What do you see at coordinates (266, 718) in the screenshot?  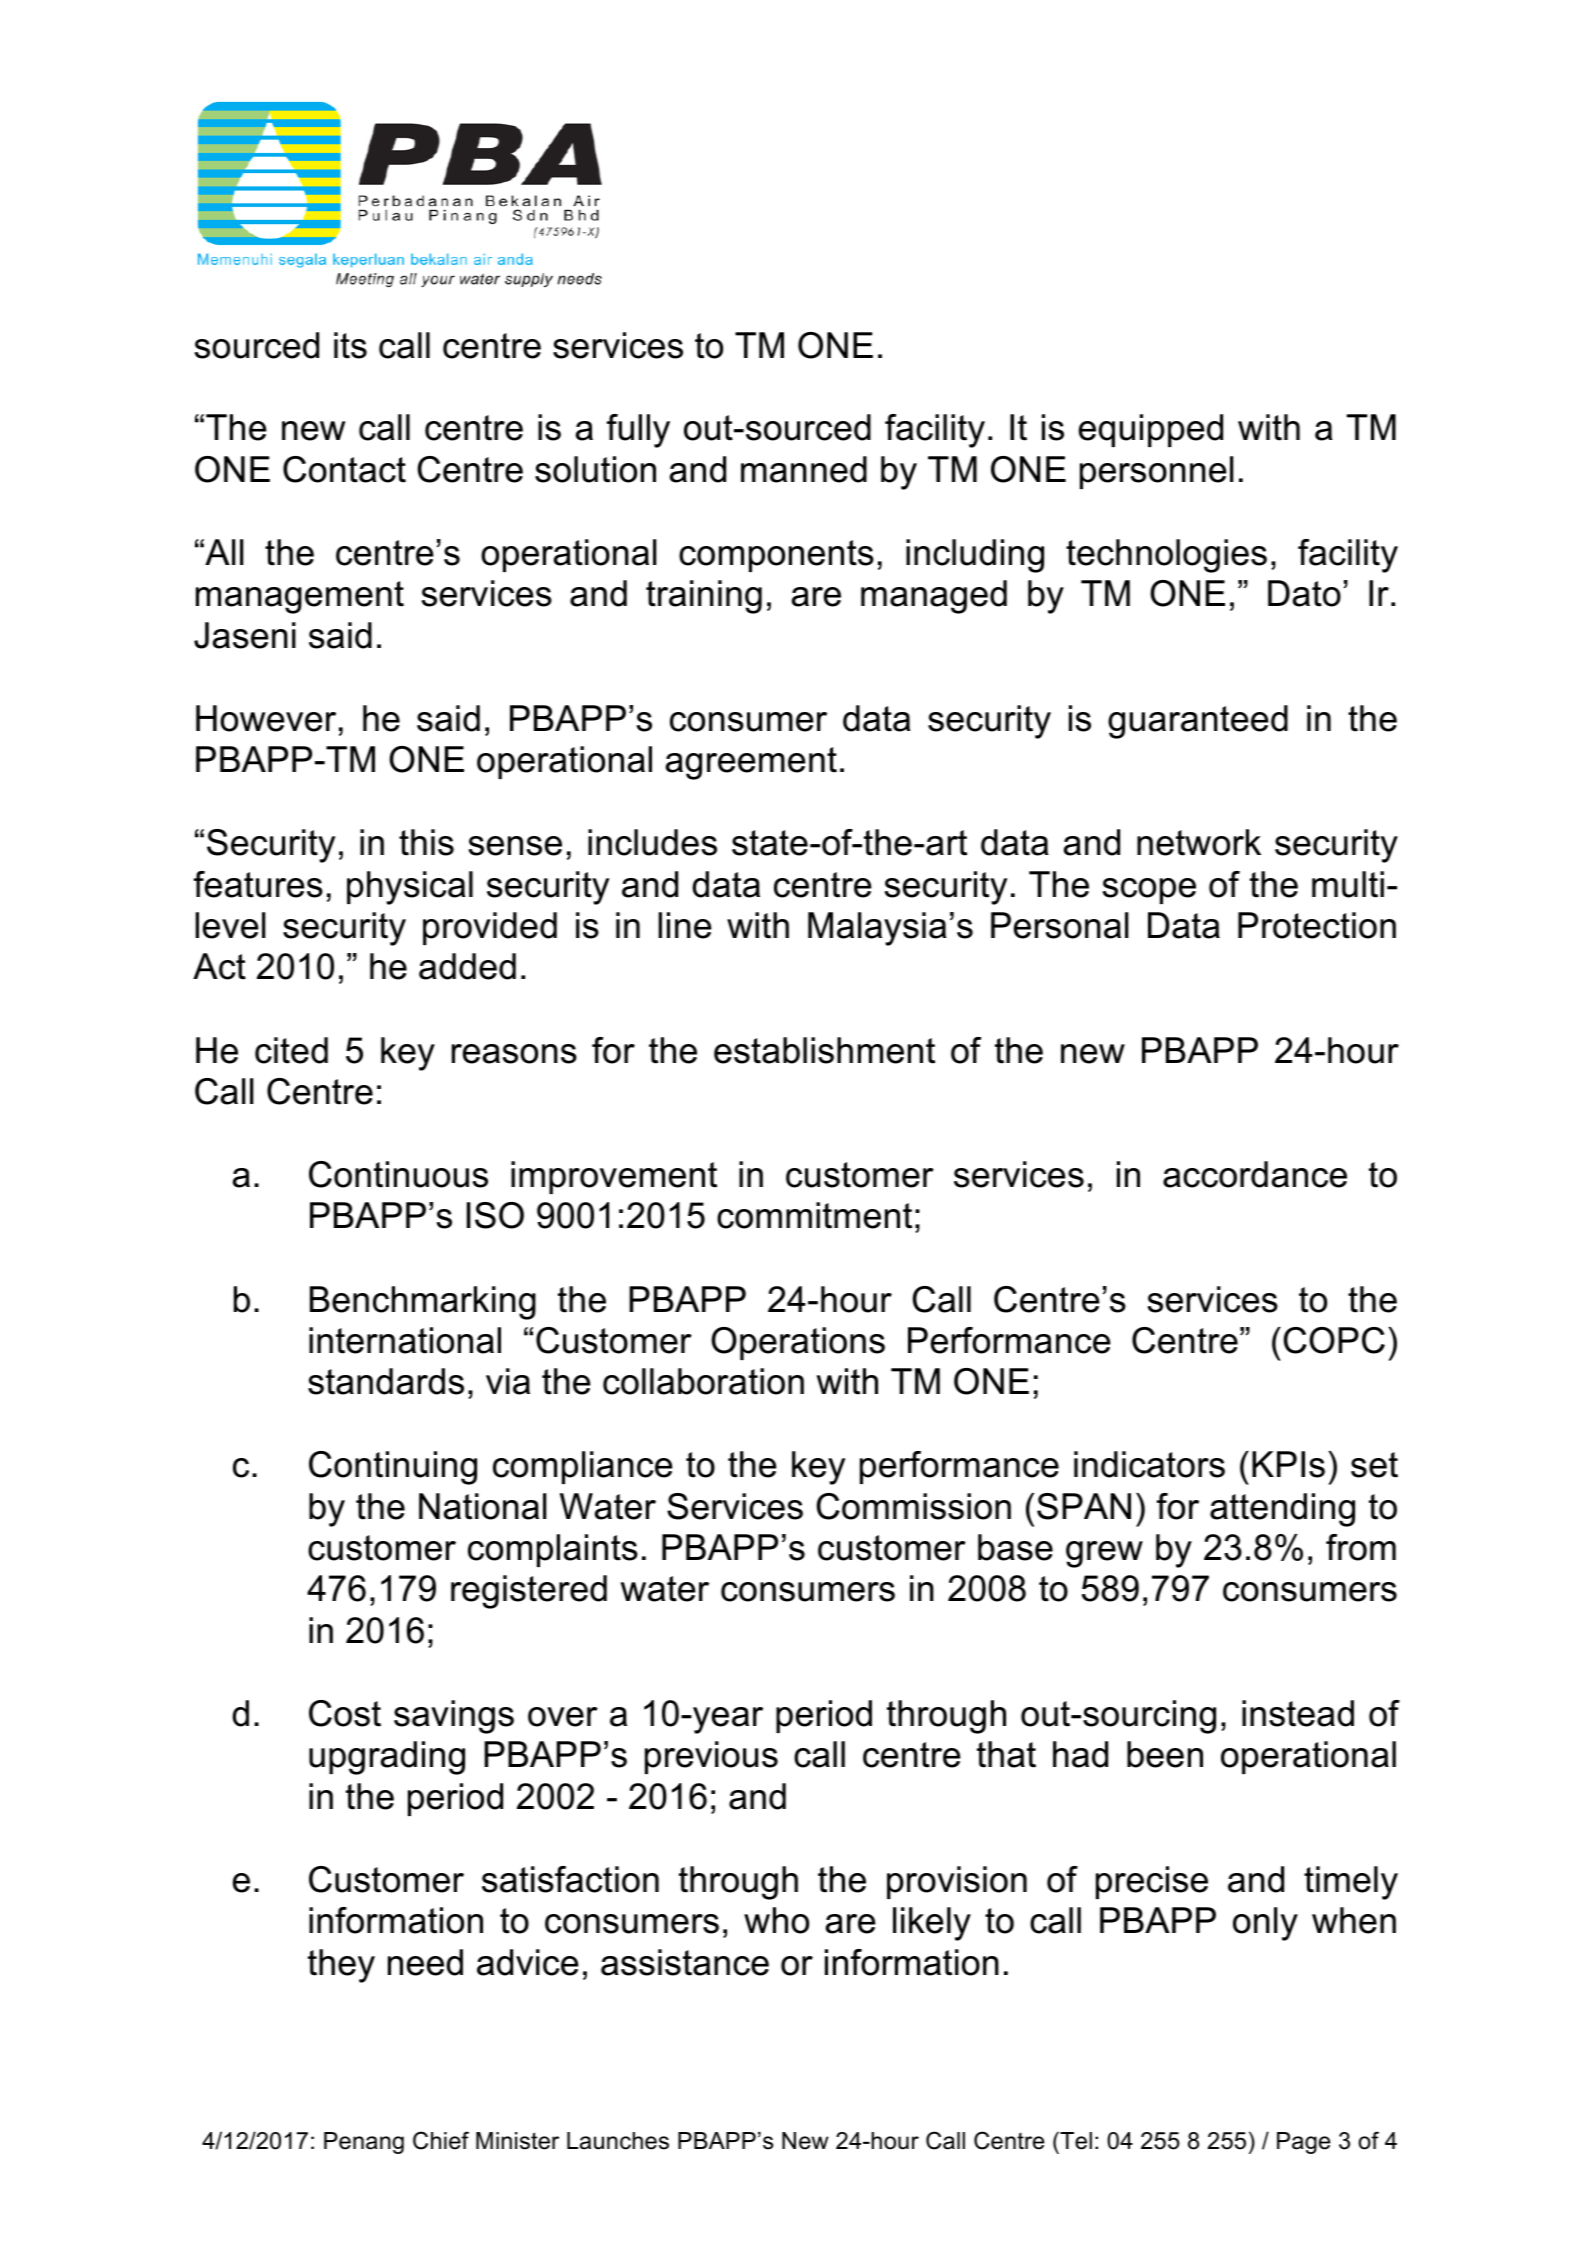 I see `However` at bounding box center [266, 718].
